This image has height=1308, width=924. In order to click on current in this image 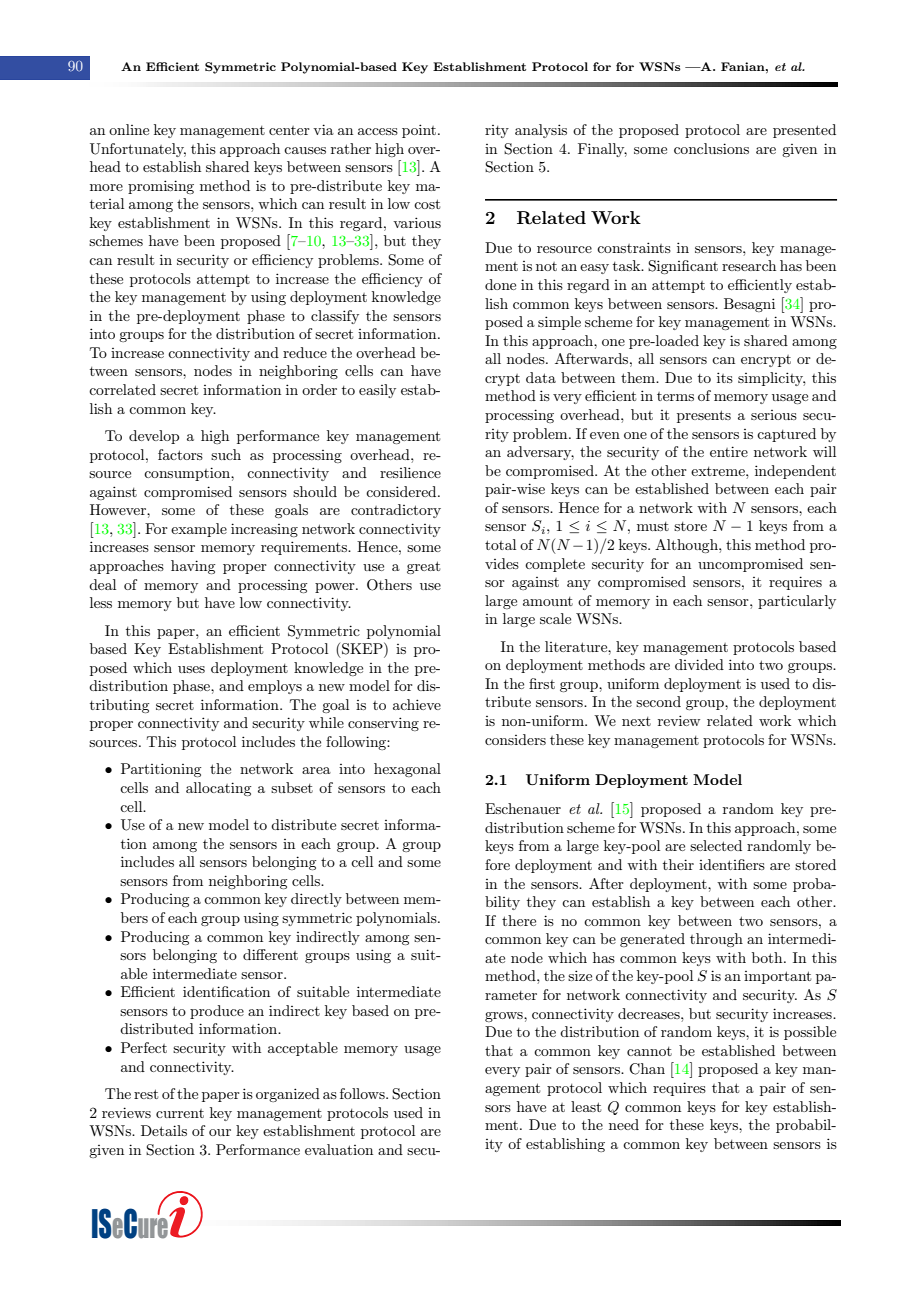, I will do `click(180, 1113)`.
